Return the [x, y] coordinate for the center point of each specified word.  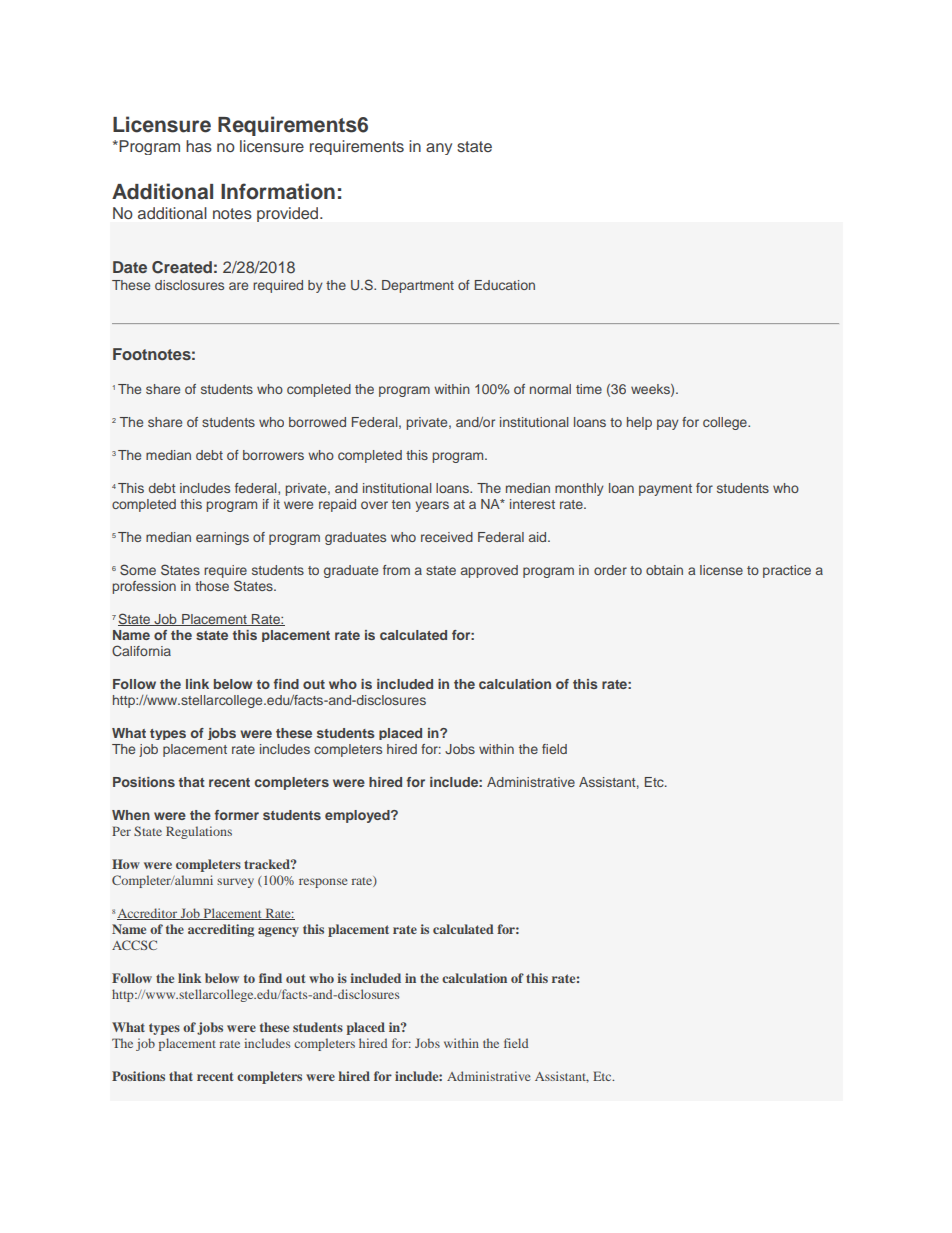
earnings [222, 538]
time [589, 389]
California [141, 651]
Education [505, 285]
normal [550, 389]
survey [235, 883]
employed [358, 816]
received [447, 537]
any [439, 149]
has [199, 146]
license [721, 570]
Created [182, 267]
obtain [664, 570]
